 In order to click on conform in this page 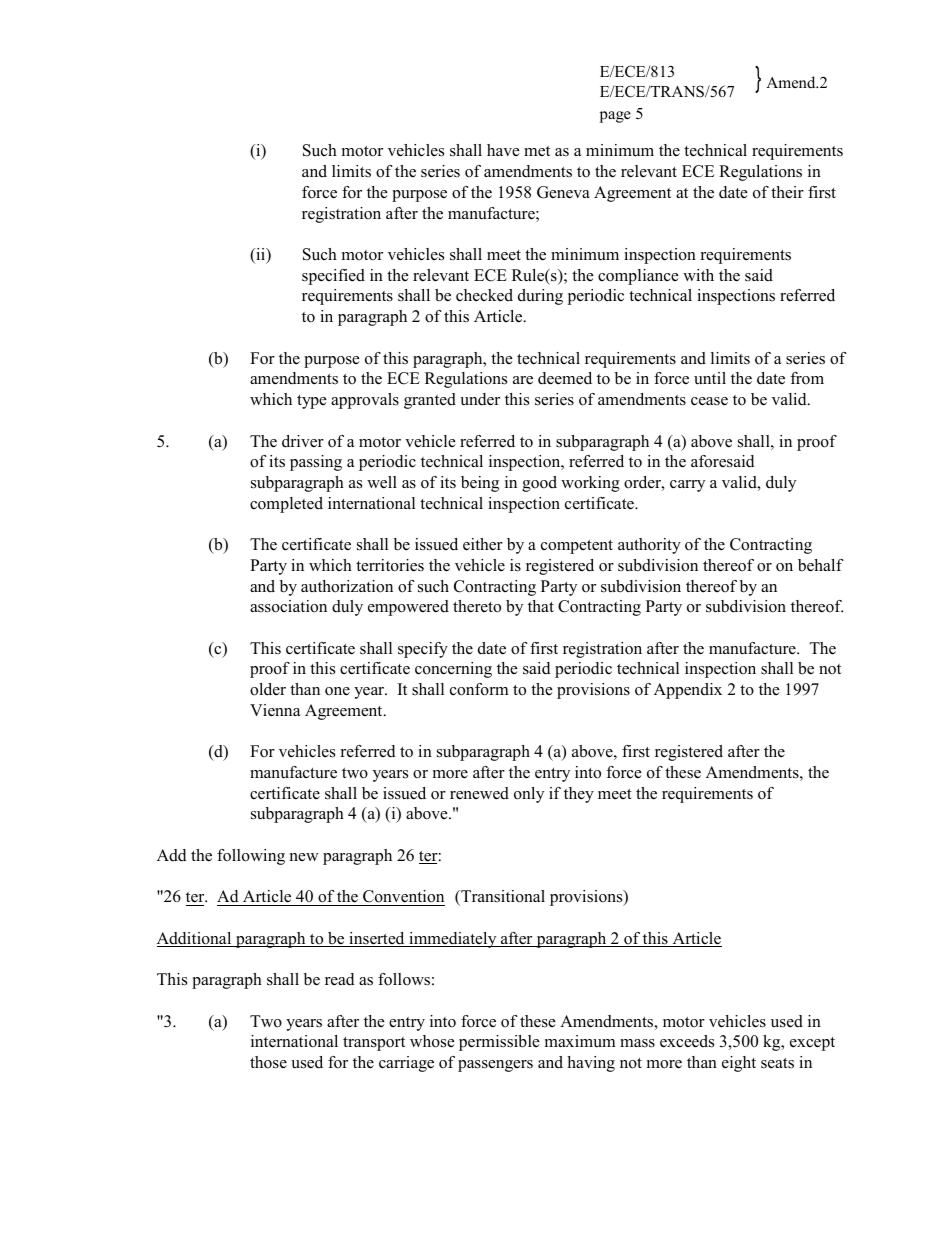, I will do `click(479, 689)`.
